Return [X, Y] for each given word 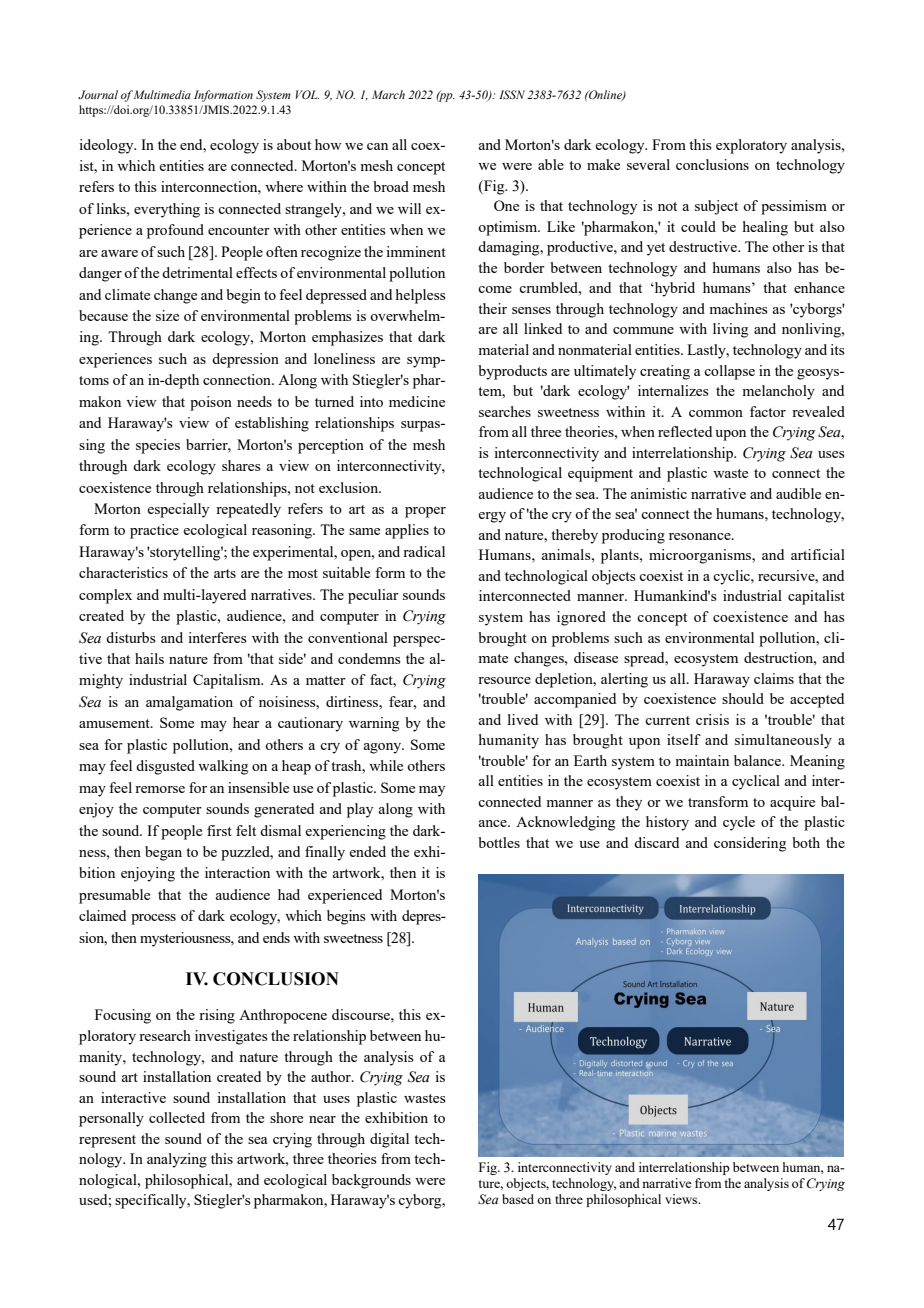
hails [149, 658]
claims [774, 678]
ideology [107, 146]
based [518, 1199]
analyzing [177, 1160]
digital [389, 1140]
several [648, 164]
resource [504, 680]
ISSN [512, 94]
